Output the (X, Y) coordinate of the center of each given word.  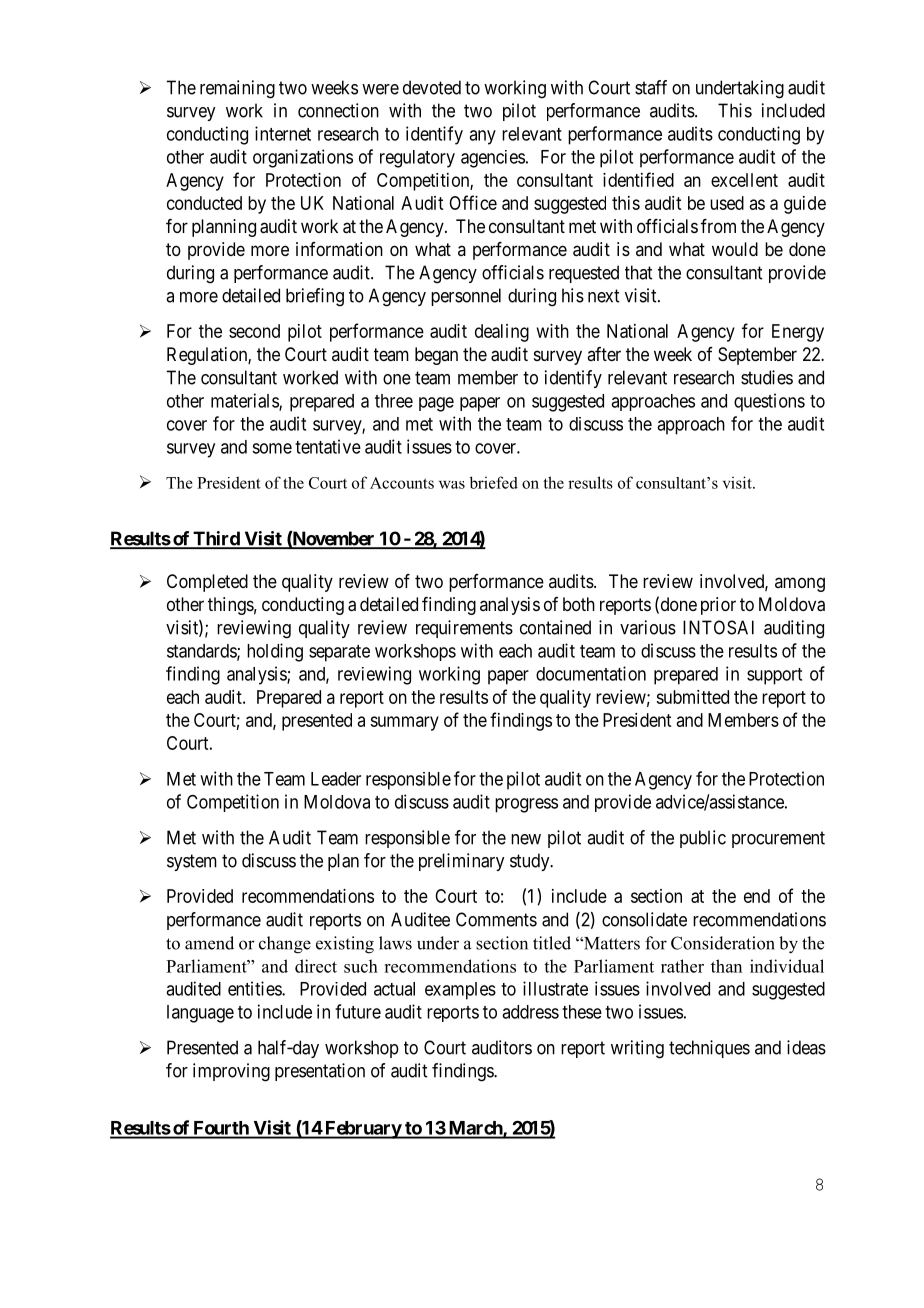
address (530, 1012)
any (482, 137)
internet (283, 133)
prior (718, 606)
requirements (464, 629)
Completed (207, 583)
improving (231, 1072)
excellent (744, 180)
